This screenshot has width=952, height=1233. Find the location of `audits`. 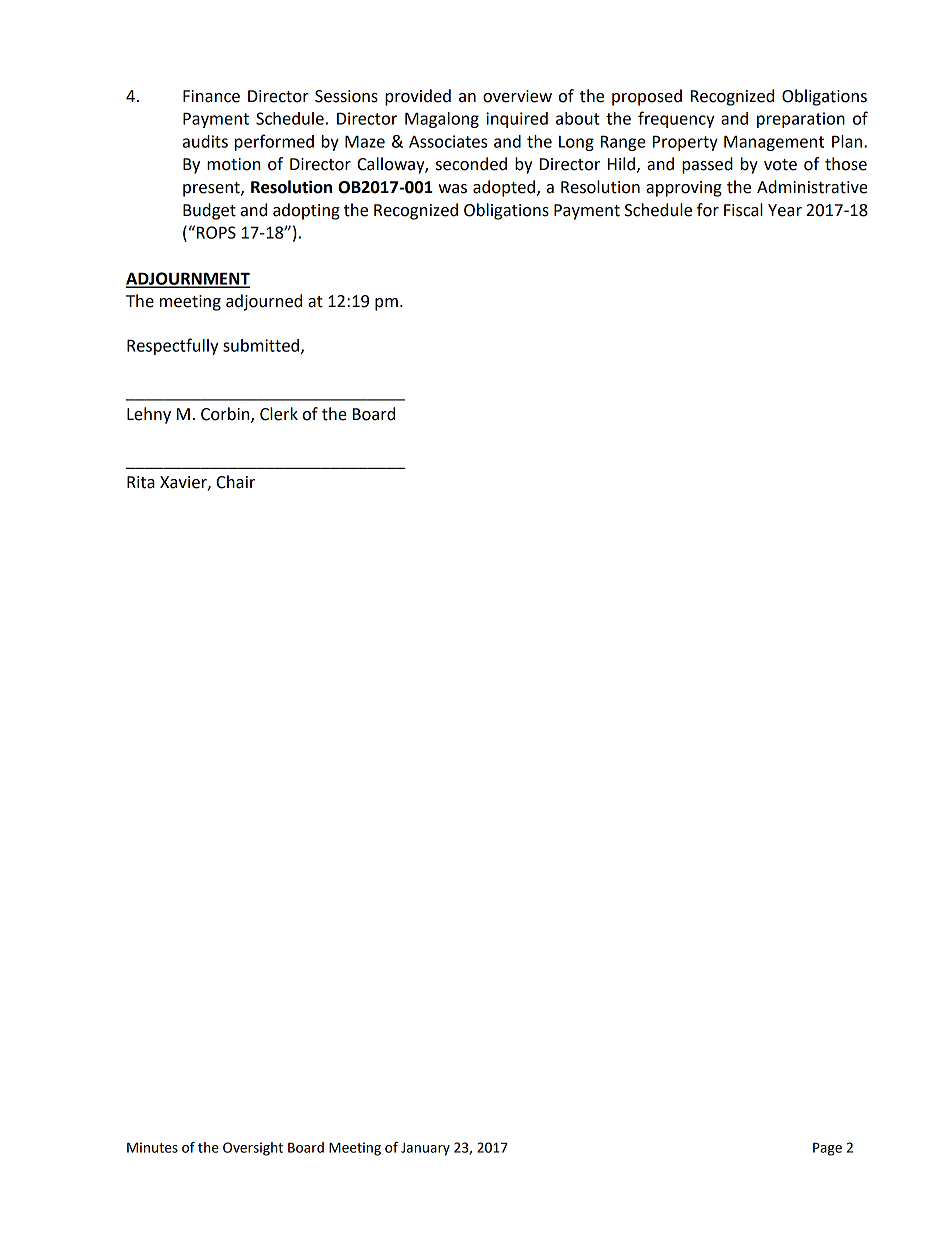

audits is located at coordinates (205, 141).
